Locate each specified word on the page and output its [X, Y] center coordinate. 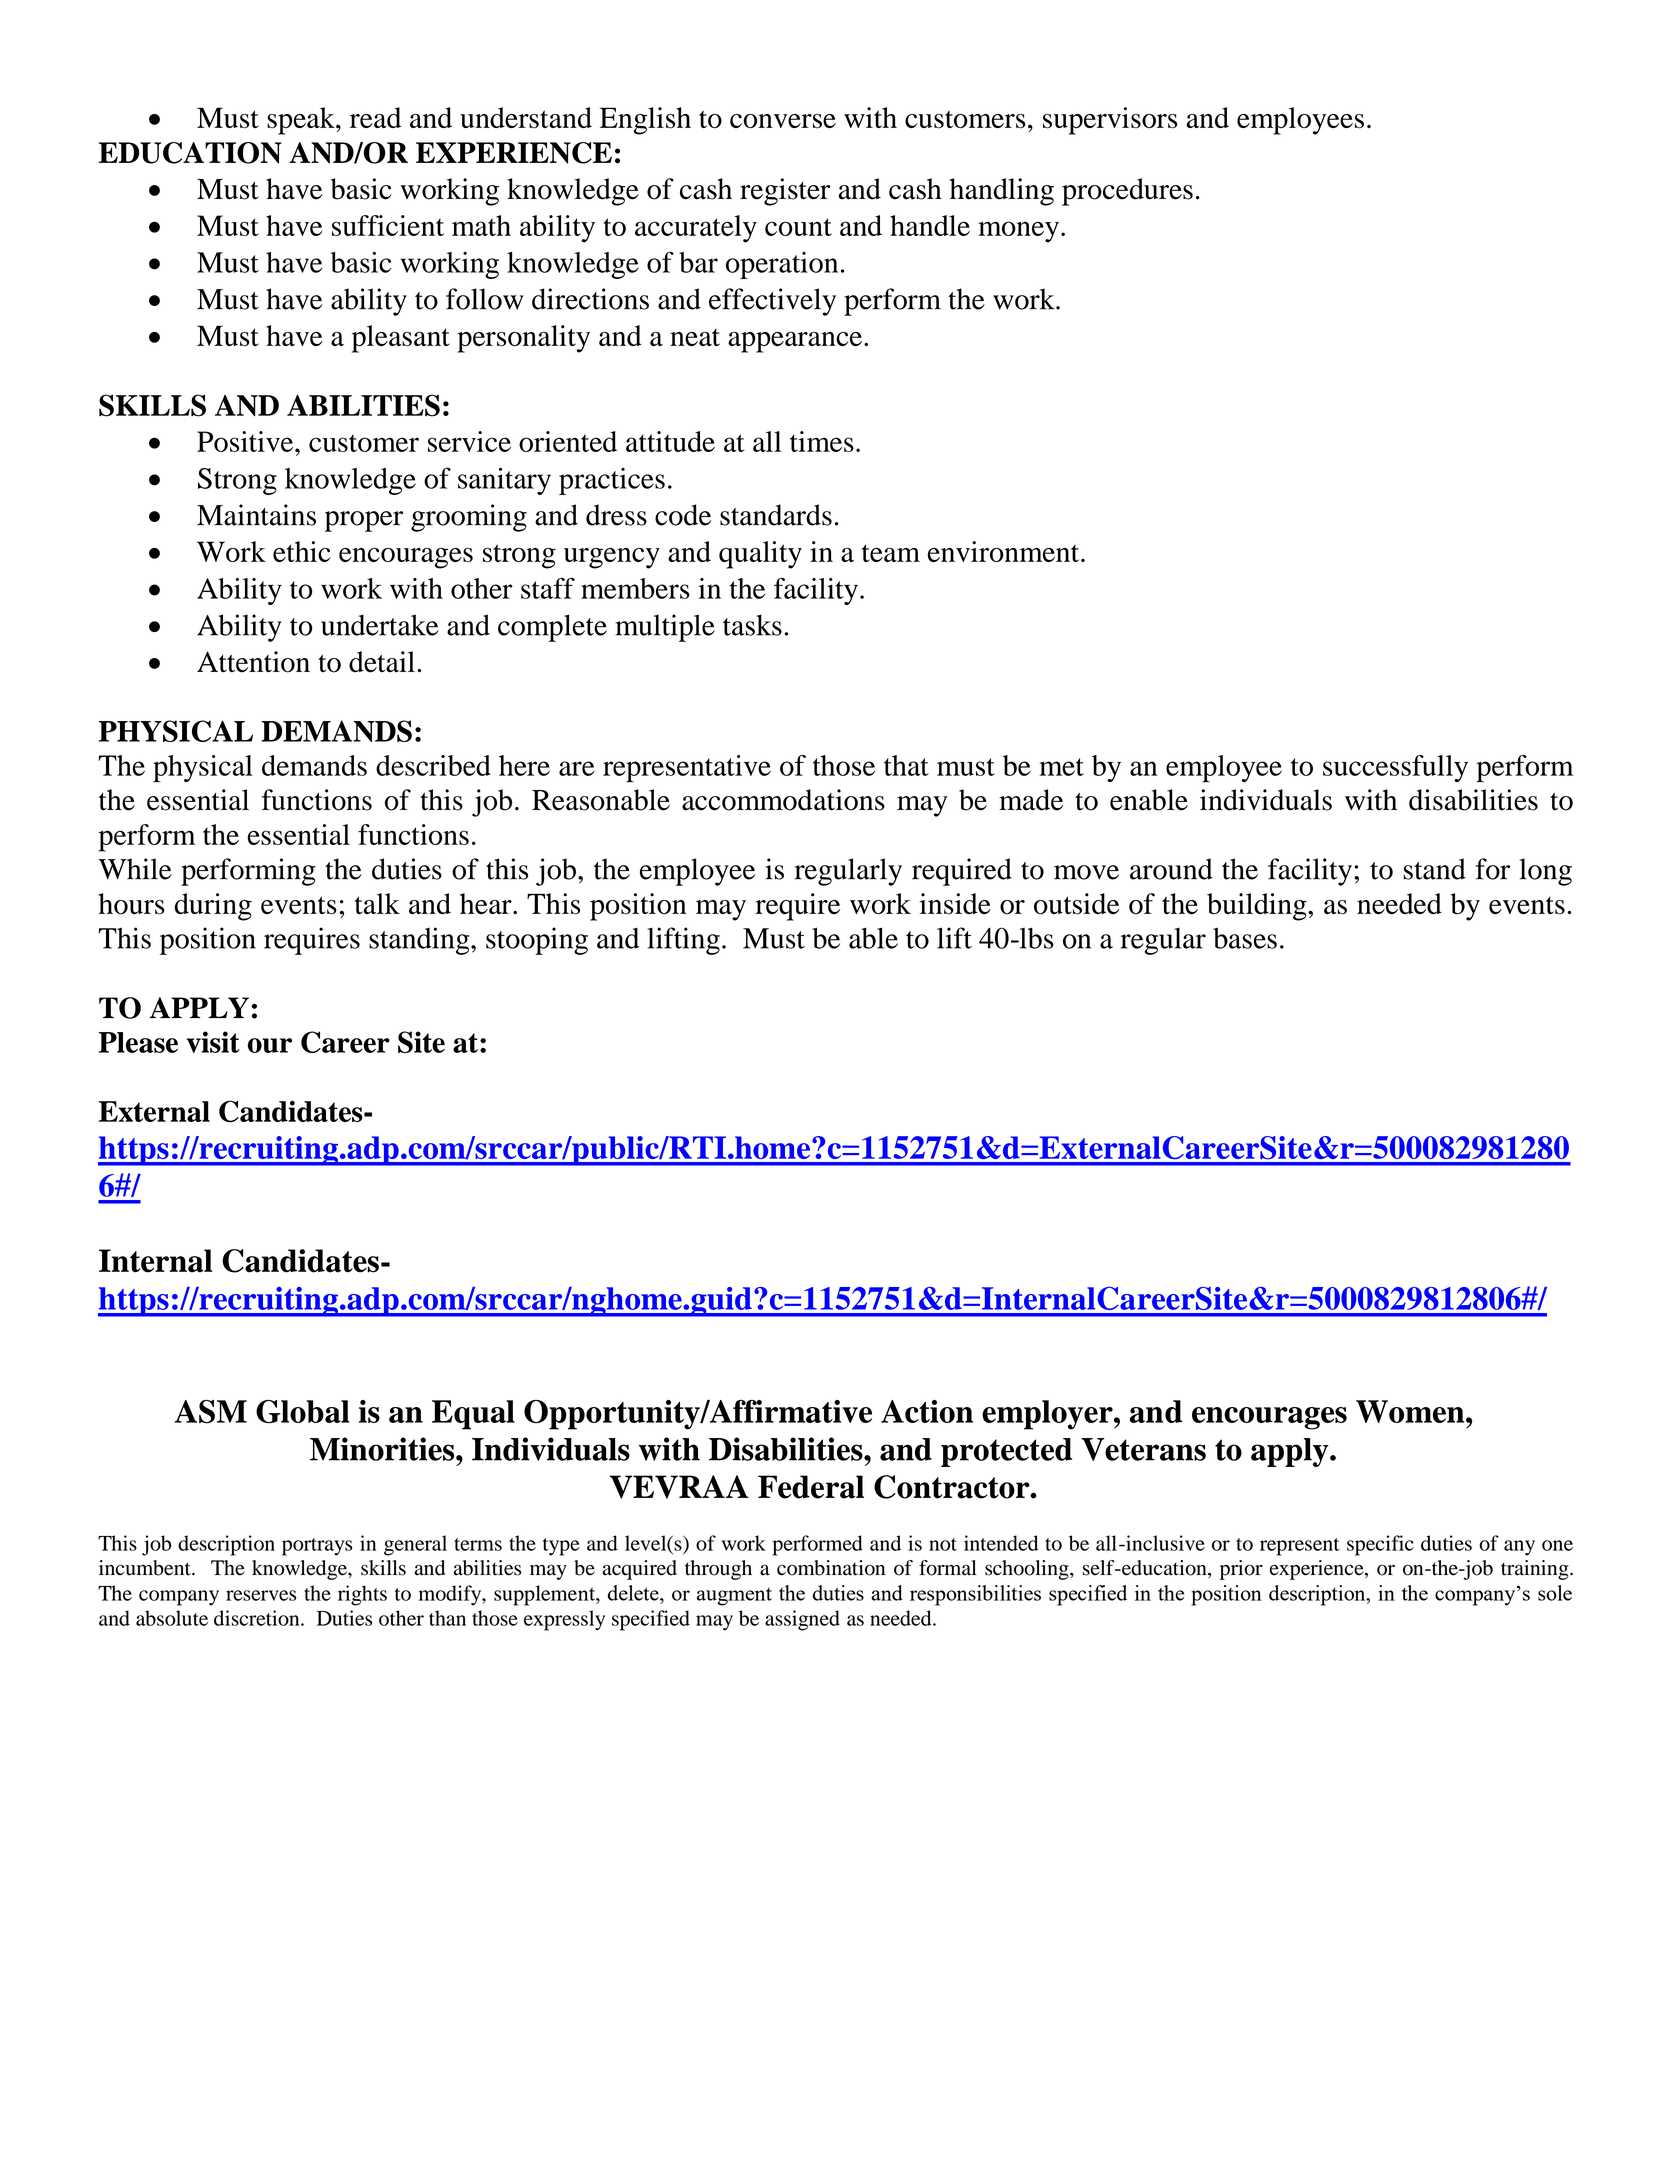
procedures [1127, 192]
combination [831, 1568]
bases [1245, 938]
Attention [253, 662]
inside [955, 904]
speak [302, 121]
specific [1380, 1545]
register [785, 192]
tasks [752, 625]
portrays [317, 1547]
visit [213, 1042]
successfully [1395, 768]
